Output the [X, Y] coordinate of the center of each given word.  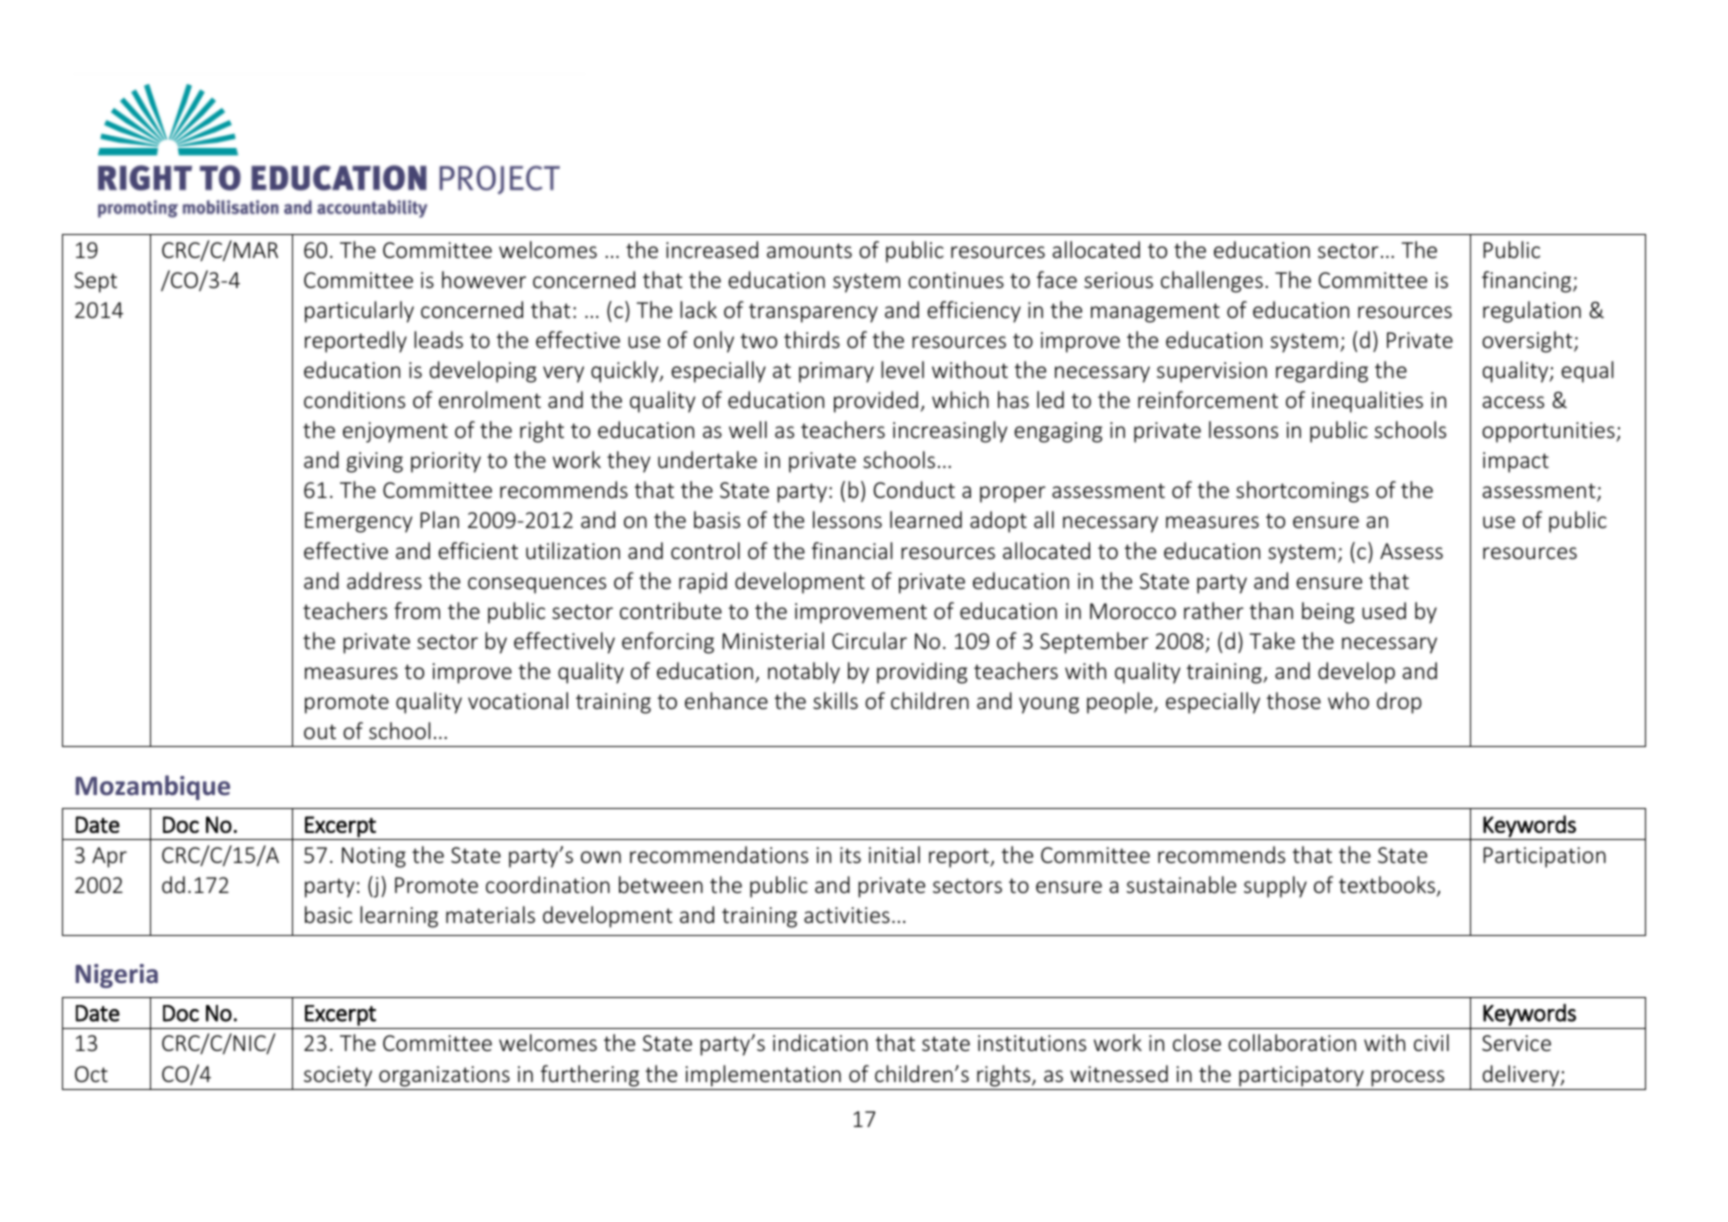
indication [820, 1042]
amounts [809, 250]
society [338, 1076]
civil [1431, 1042]
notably [804, 673]
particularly [359, 312]
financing [1528, 282]
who [1348, 700]
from [417, 610]
